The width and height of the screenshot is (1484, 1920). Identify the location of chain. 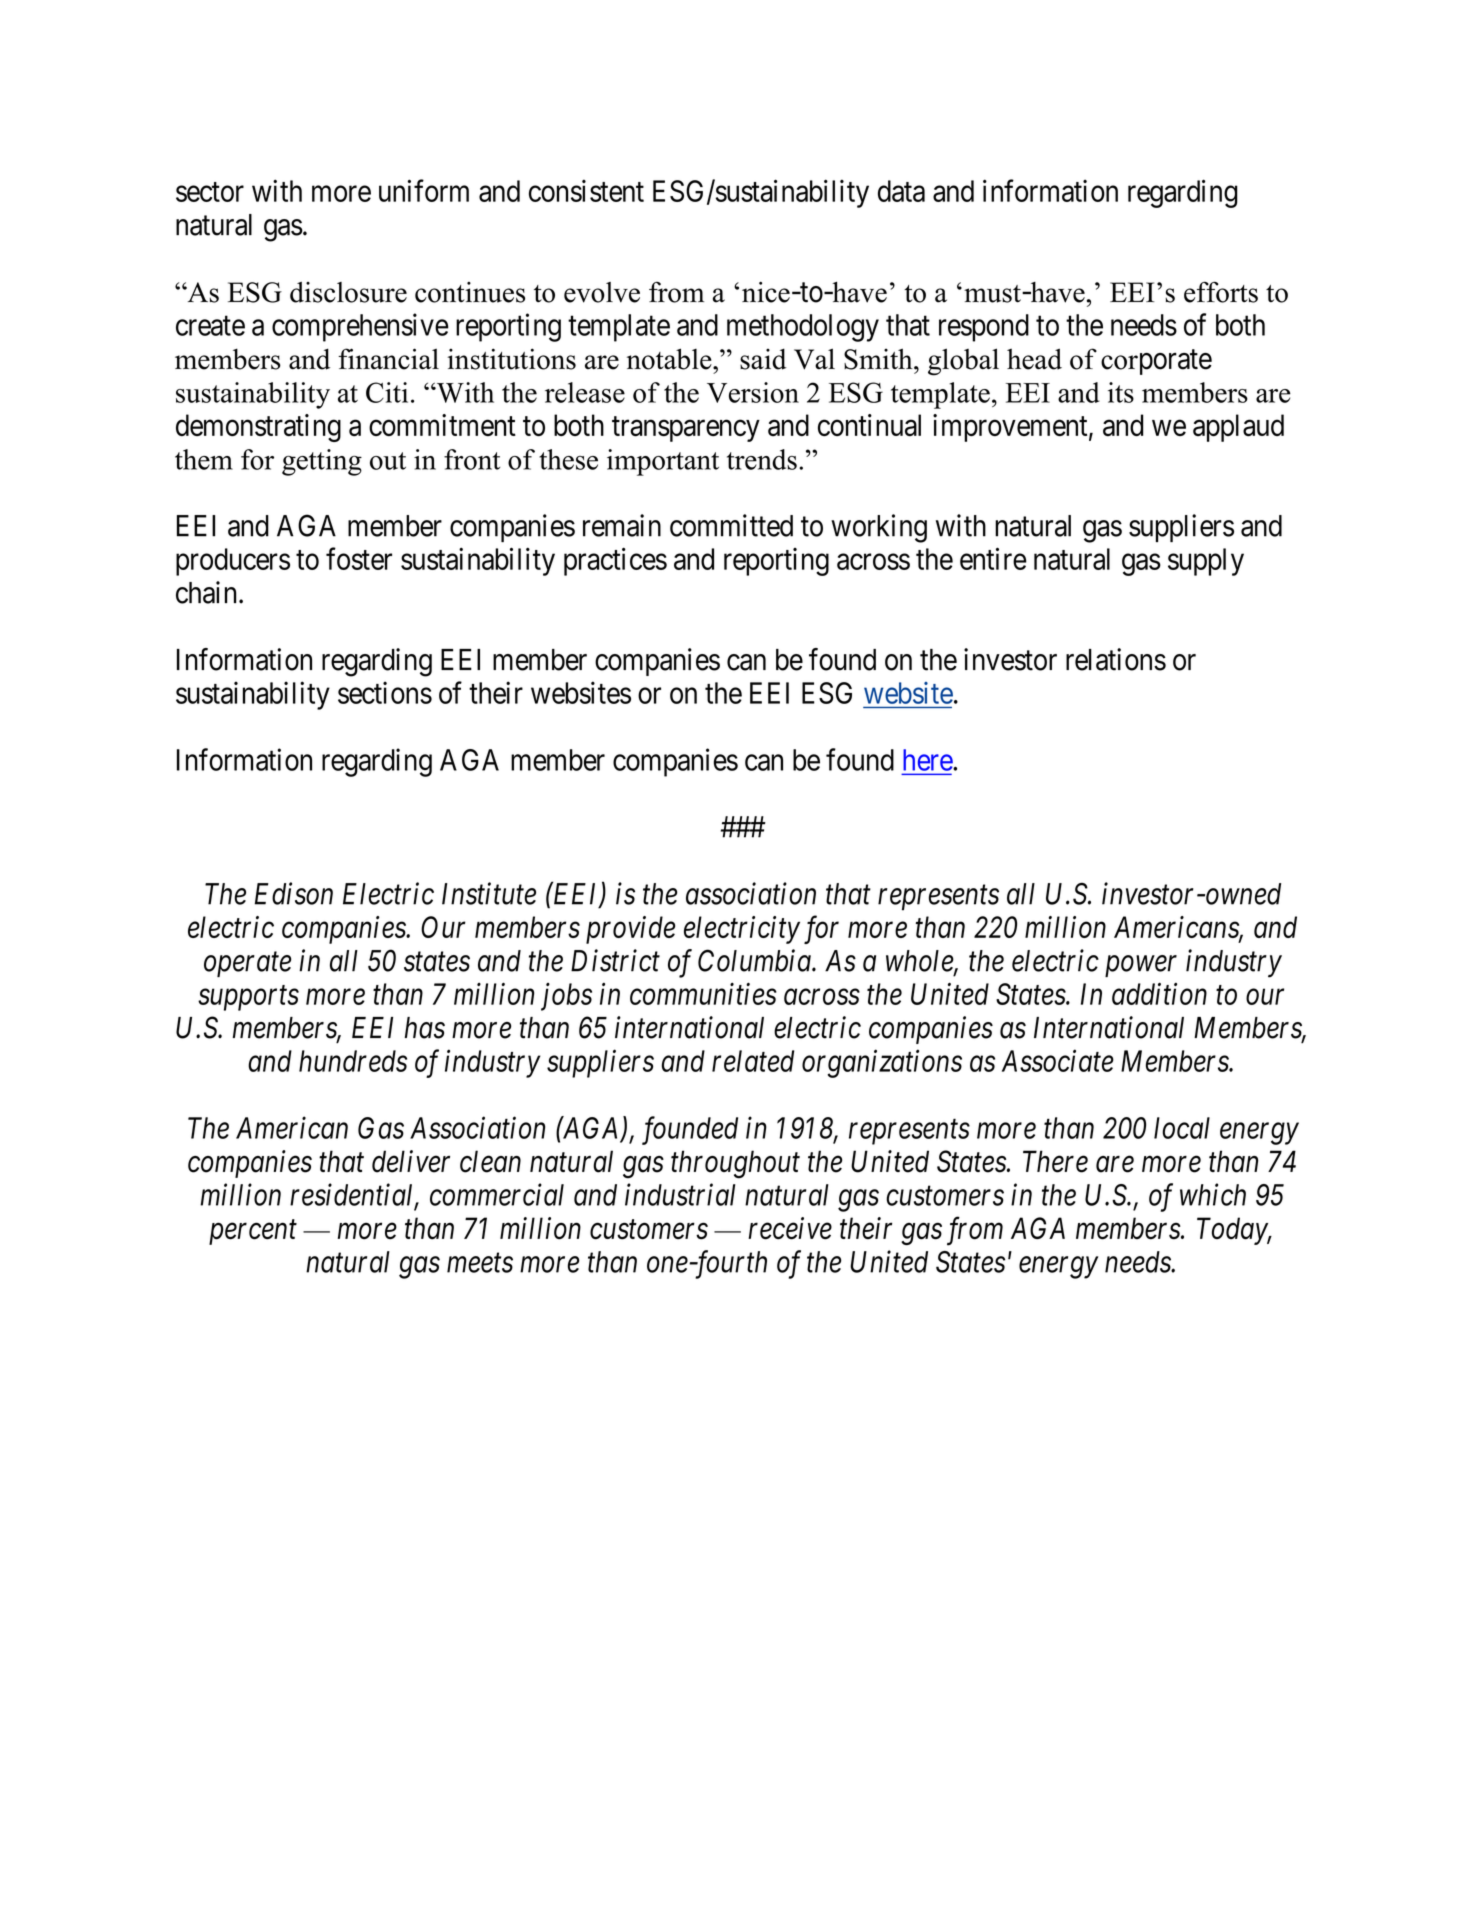
(206, 592).
